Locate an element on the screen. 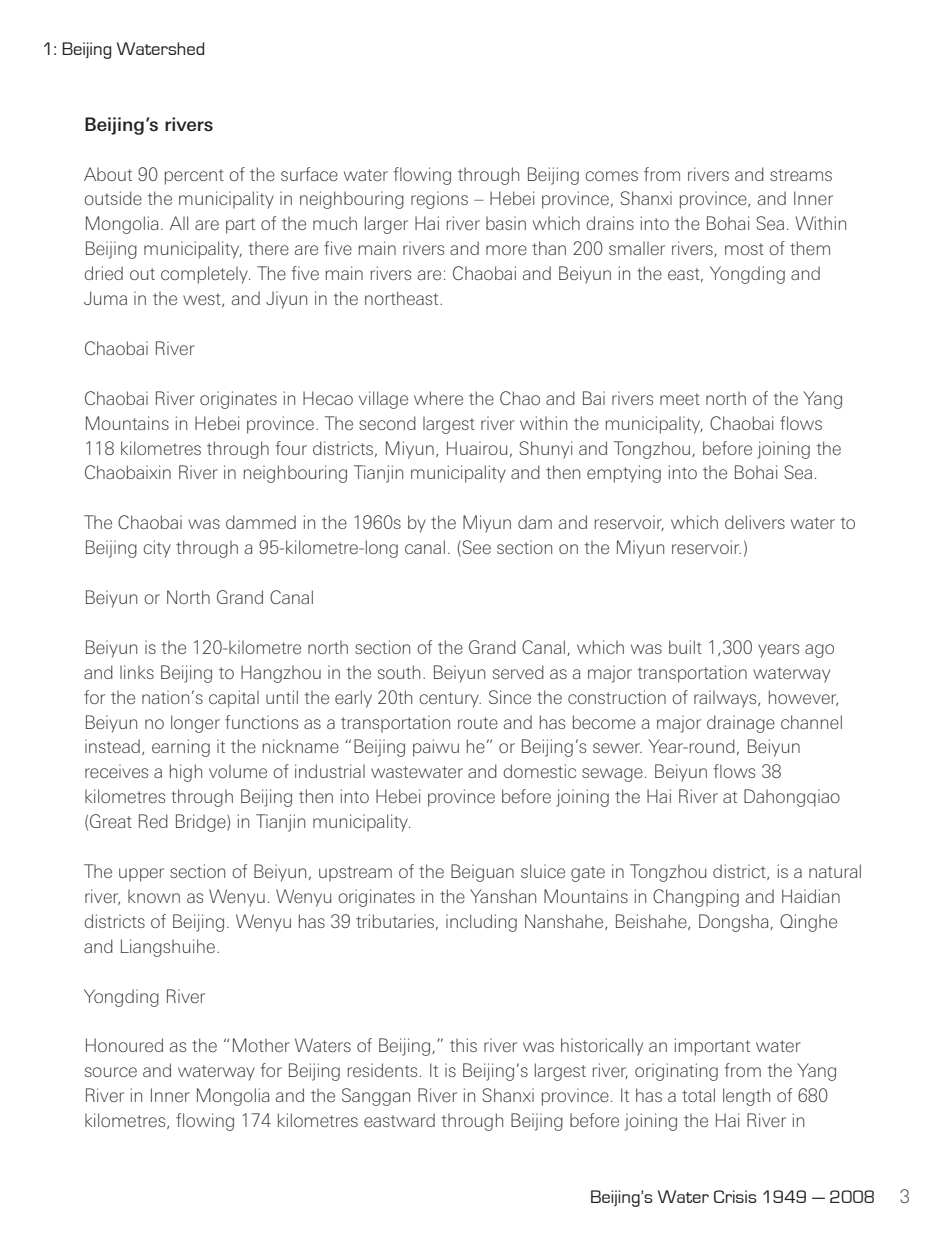  source is located at coordinates (111, 1072).
